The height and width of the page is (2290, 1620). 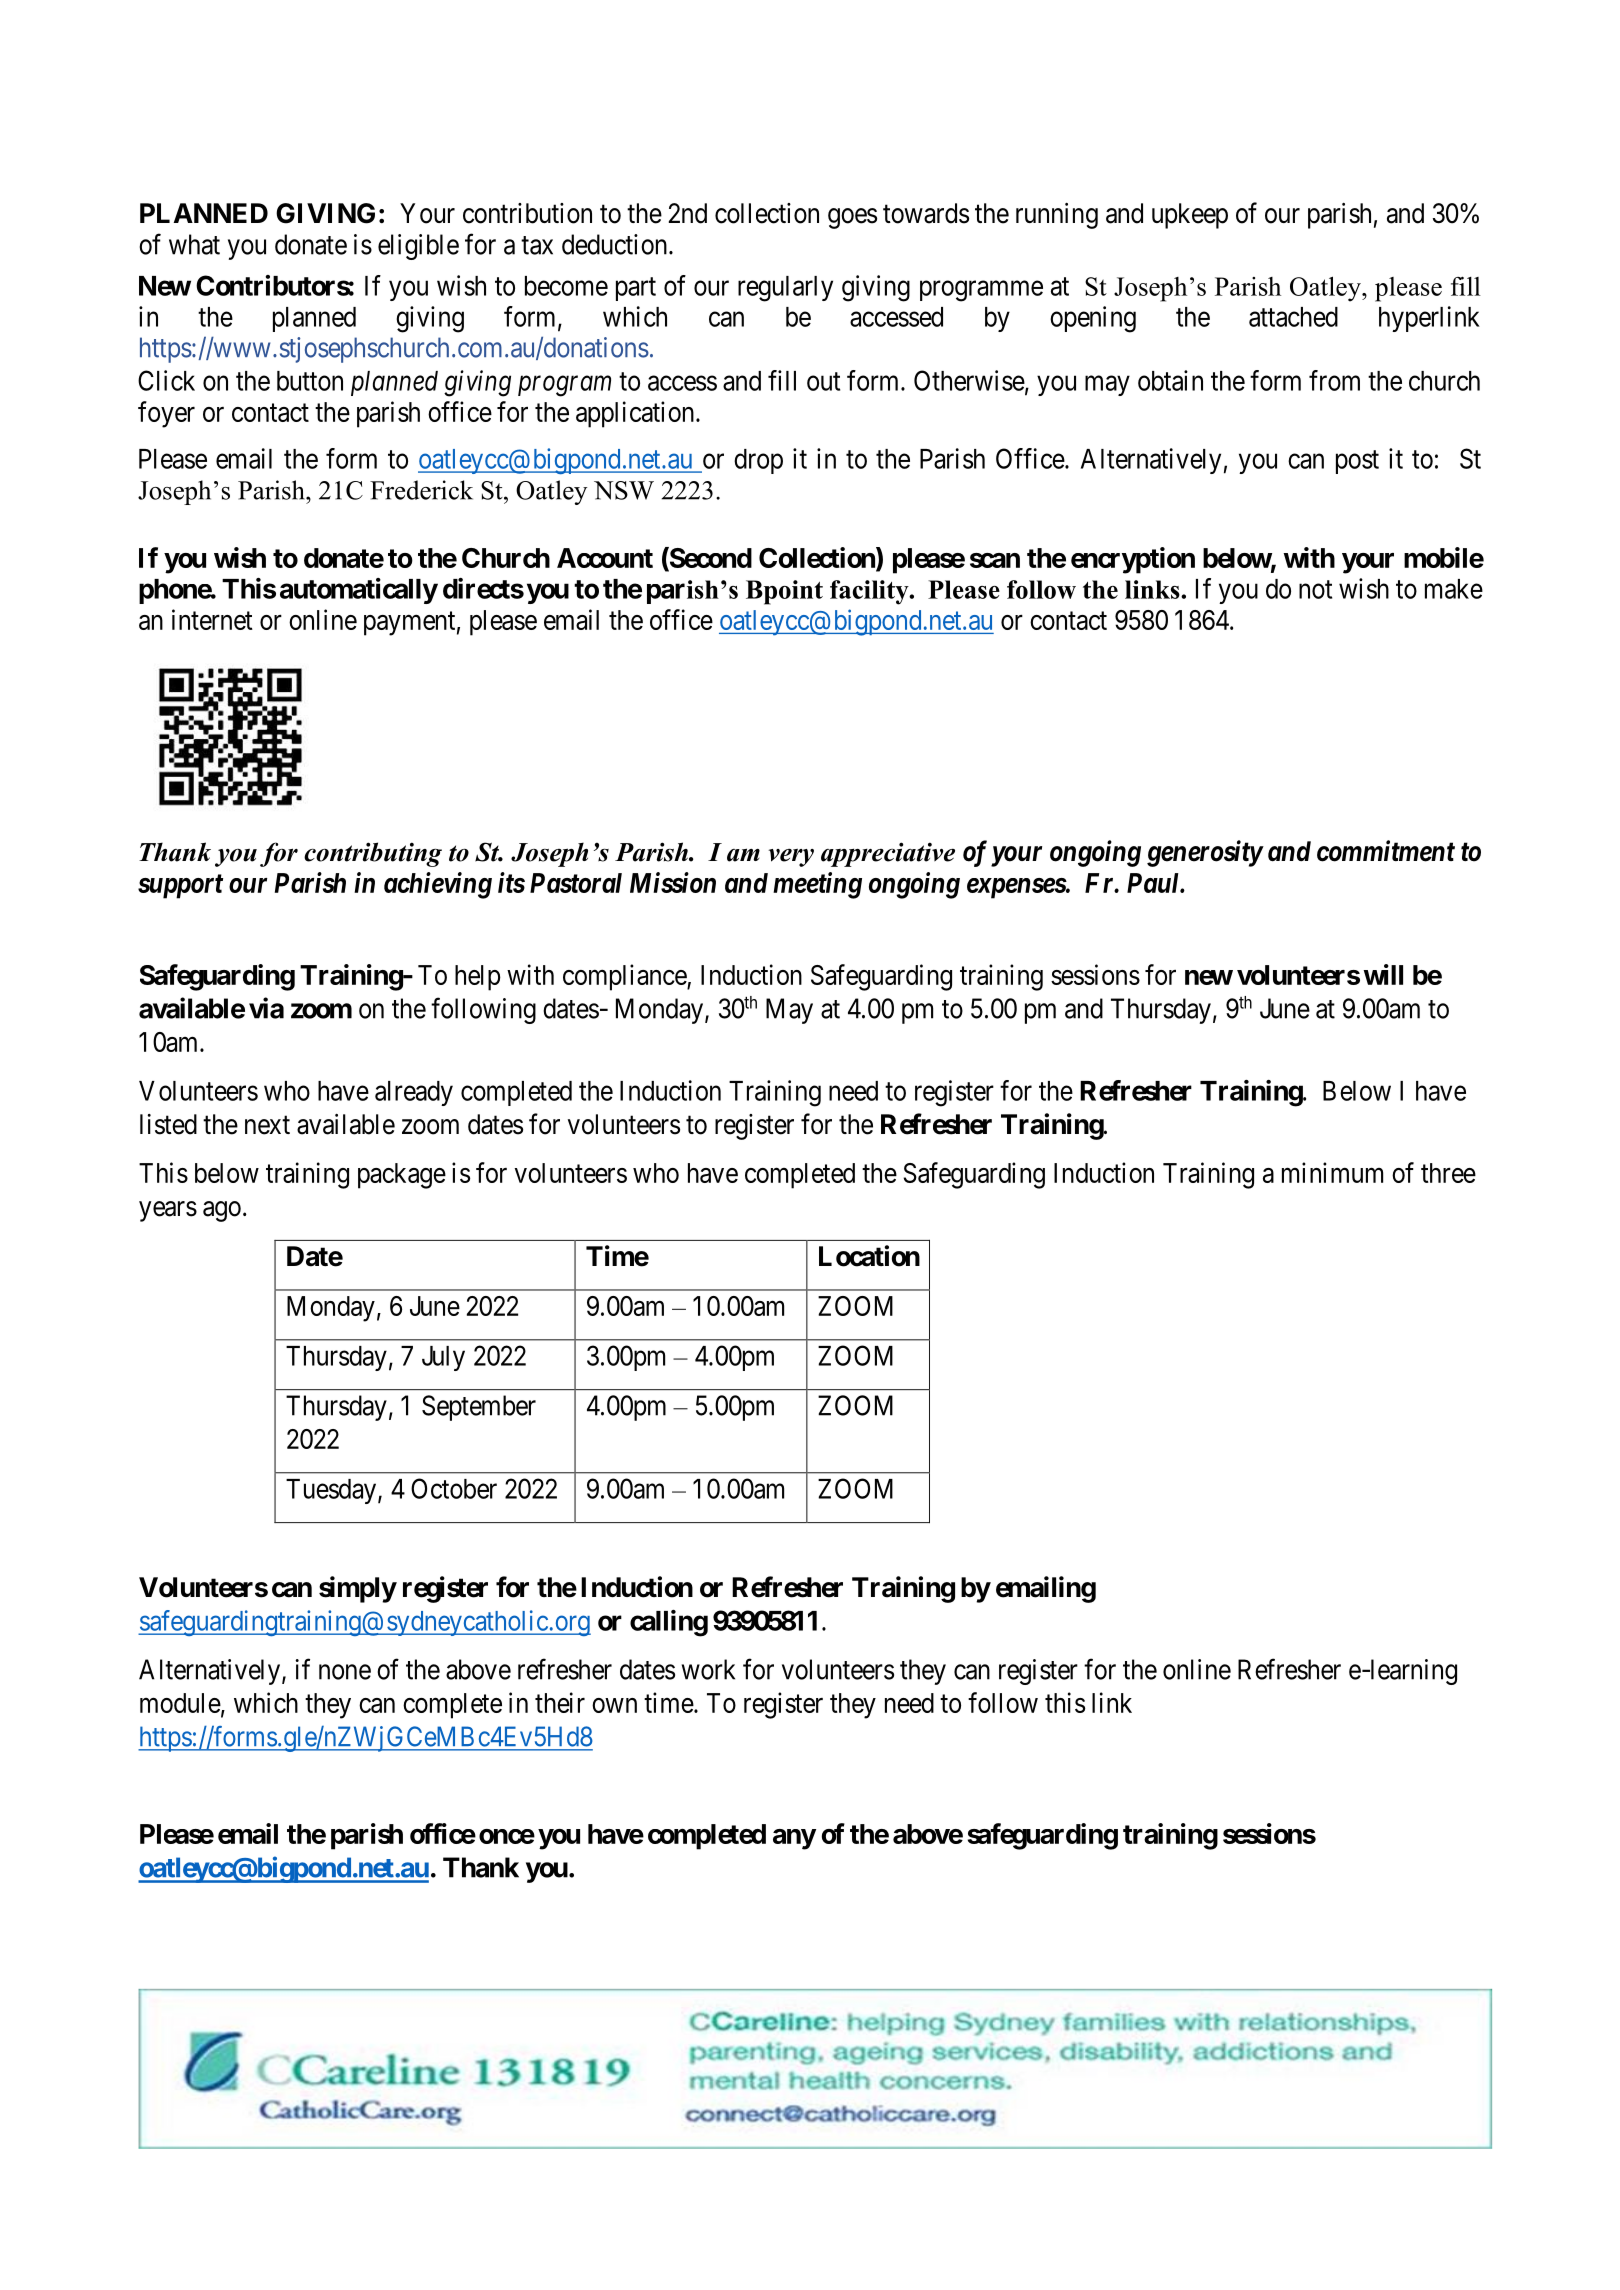 I want to click on via, so click(x=266, y=1008).
